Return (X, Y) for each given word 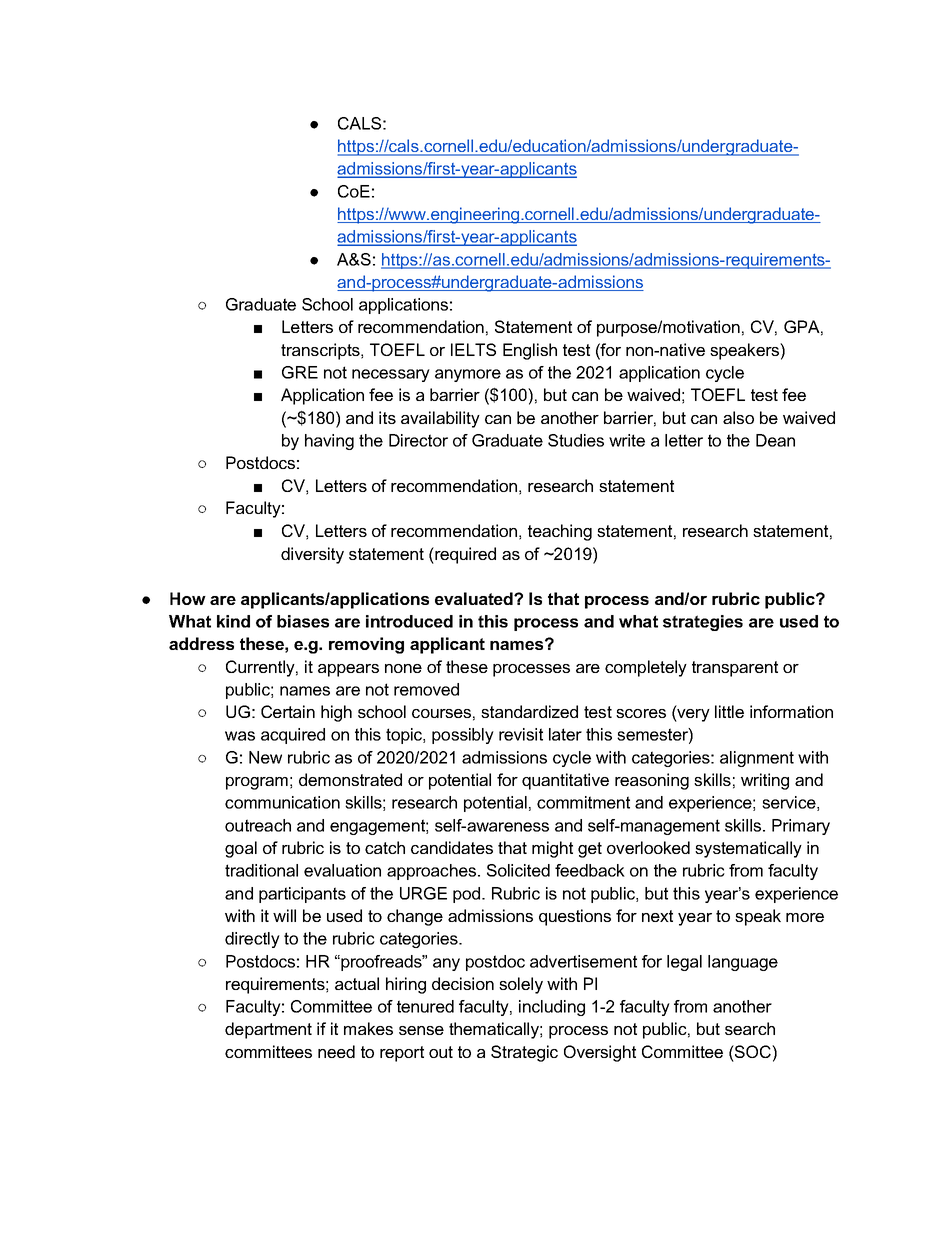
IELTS (473, 349)
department (268, 1030)
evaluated (475, 598)
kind (233, 621)
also (738, 417)
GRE (300, 372)
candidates (452, 847)
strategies (703, 623)
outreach (258, 825)
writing (765, 781)
